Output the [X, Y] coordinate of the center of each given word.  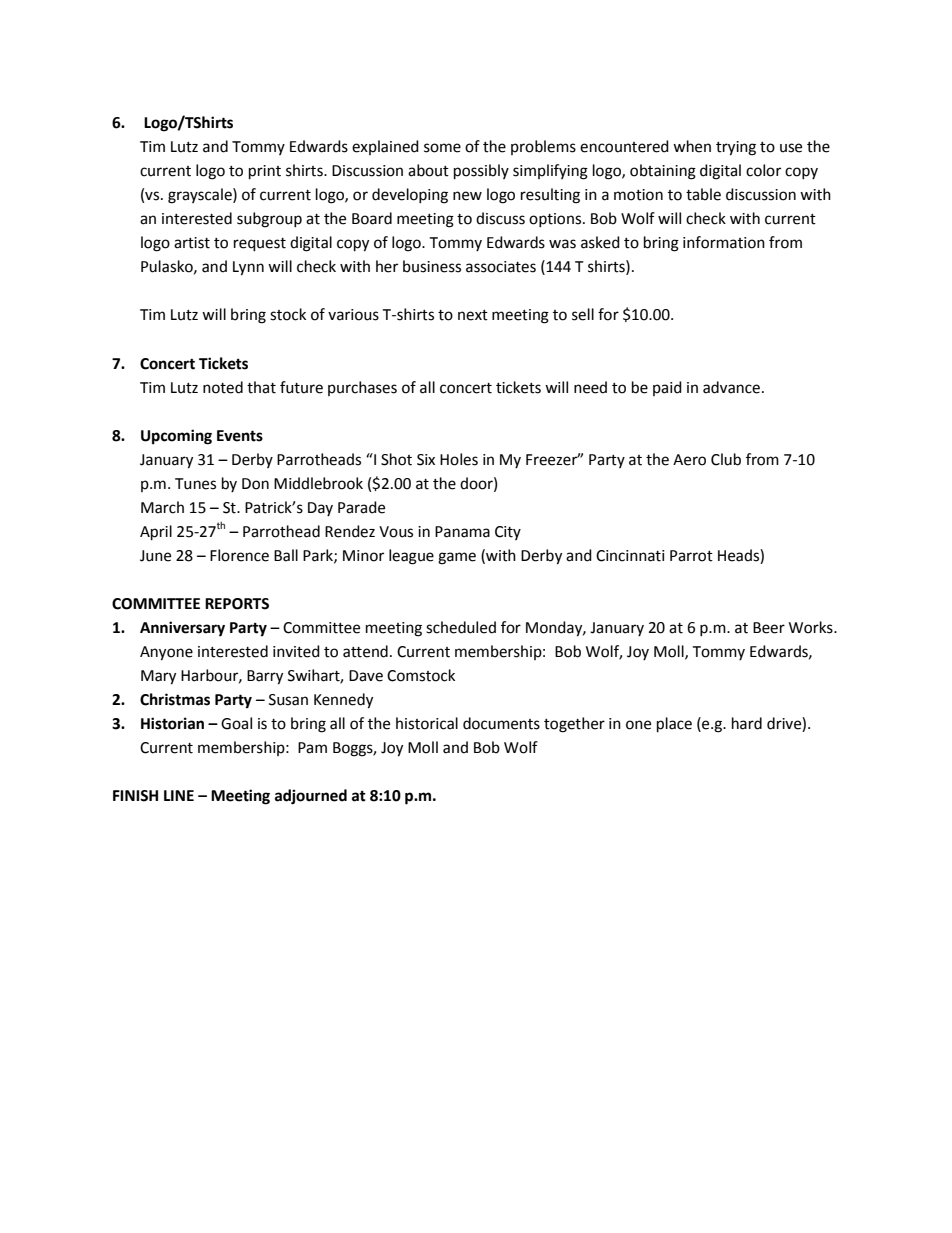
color [763, 170]
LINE [179, 795]
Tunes [195, 484]
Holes [459, 459]
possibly [481, 172]
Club [726, 459]
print [265, 172]
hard [747, 723]
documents [501, 723]
